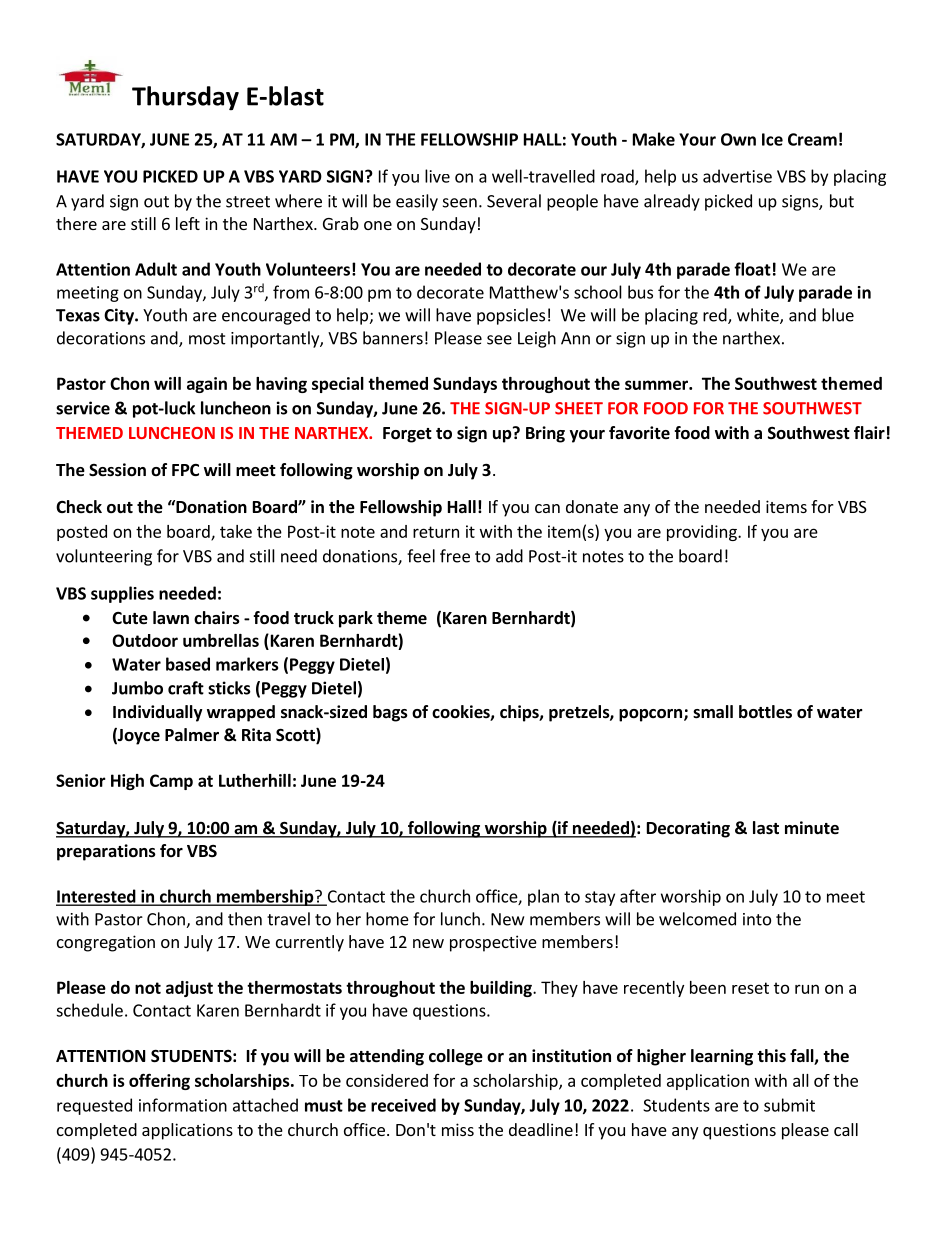  Describe the element at coordinates (458, 1129) in the page. I see `miss` at that location.
